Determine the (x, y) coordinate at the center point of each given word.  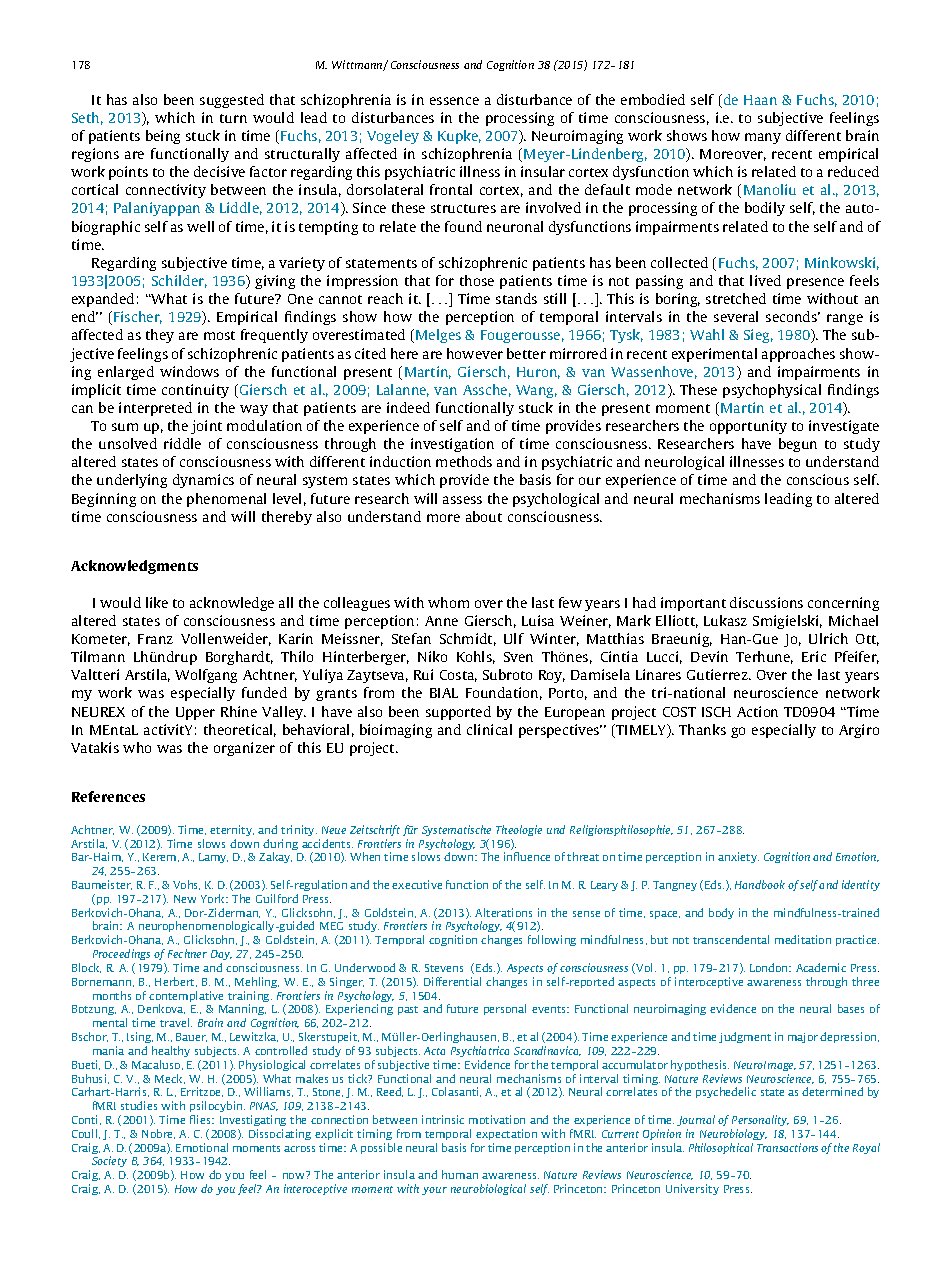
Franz (155, 639)
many (763, 138)
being (163, 137)
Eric (814, 656)
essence (454, 101)
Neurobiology (733, 1134)
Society (109, 1161)
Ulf (514, 638)
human (460, 1174)
